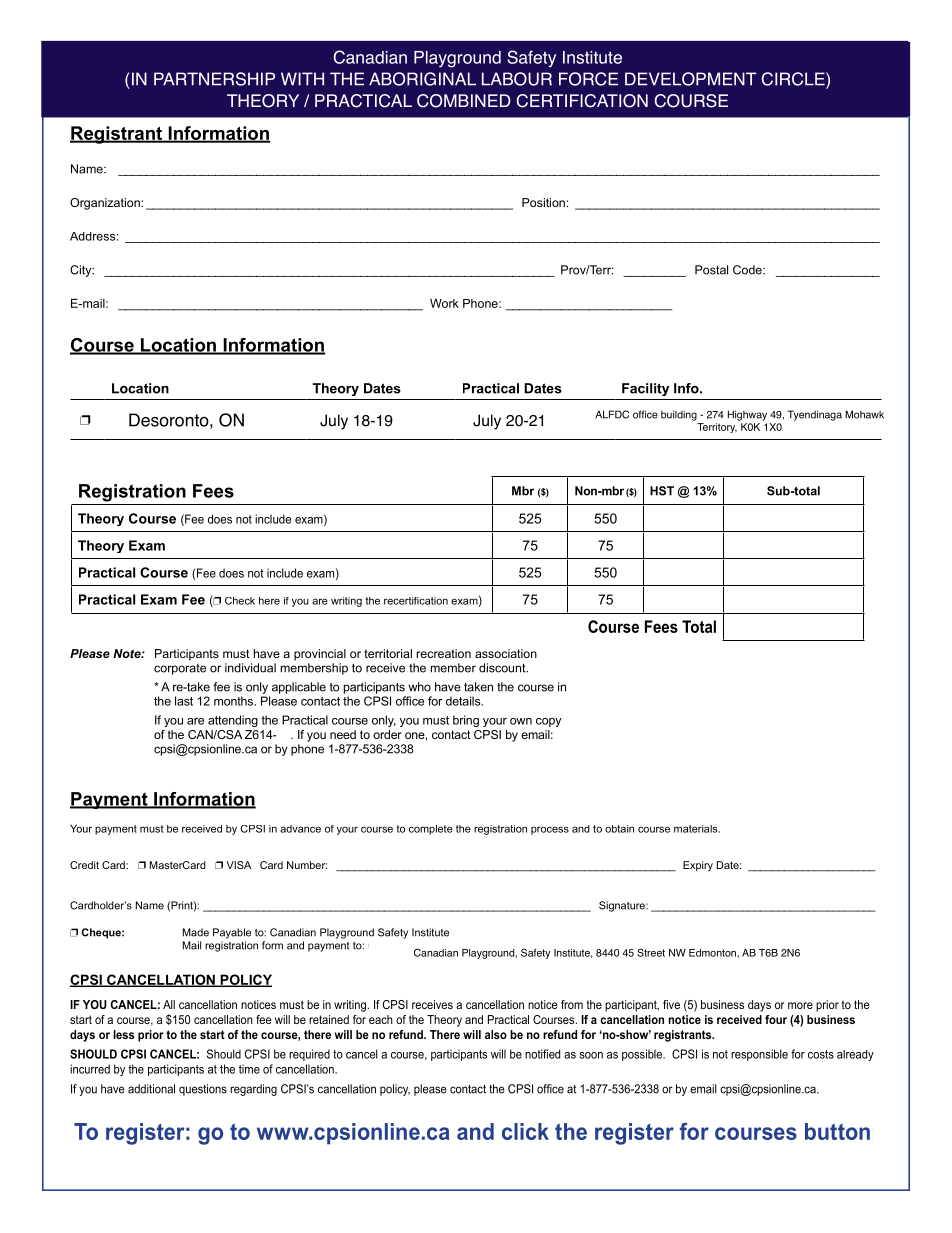 The height and width of the image is (1233, 952). What do you see at coordinates (431, 830) in the image?
I see `complete` at bounding box center [431, 830].
